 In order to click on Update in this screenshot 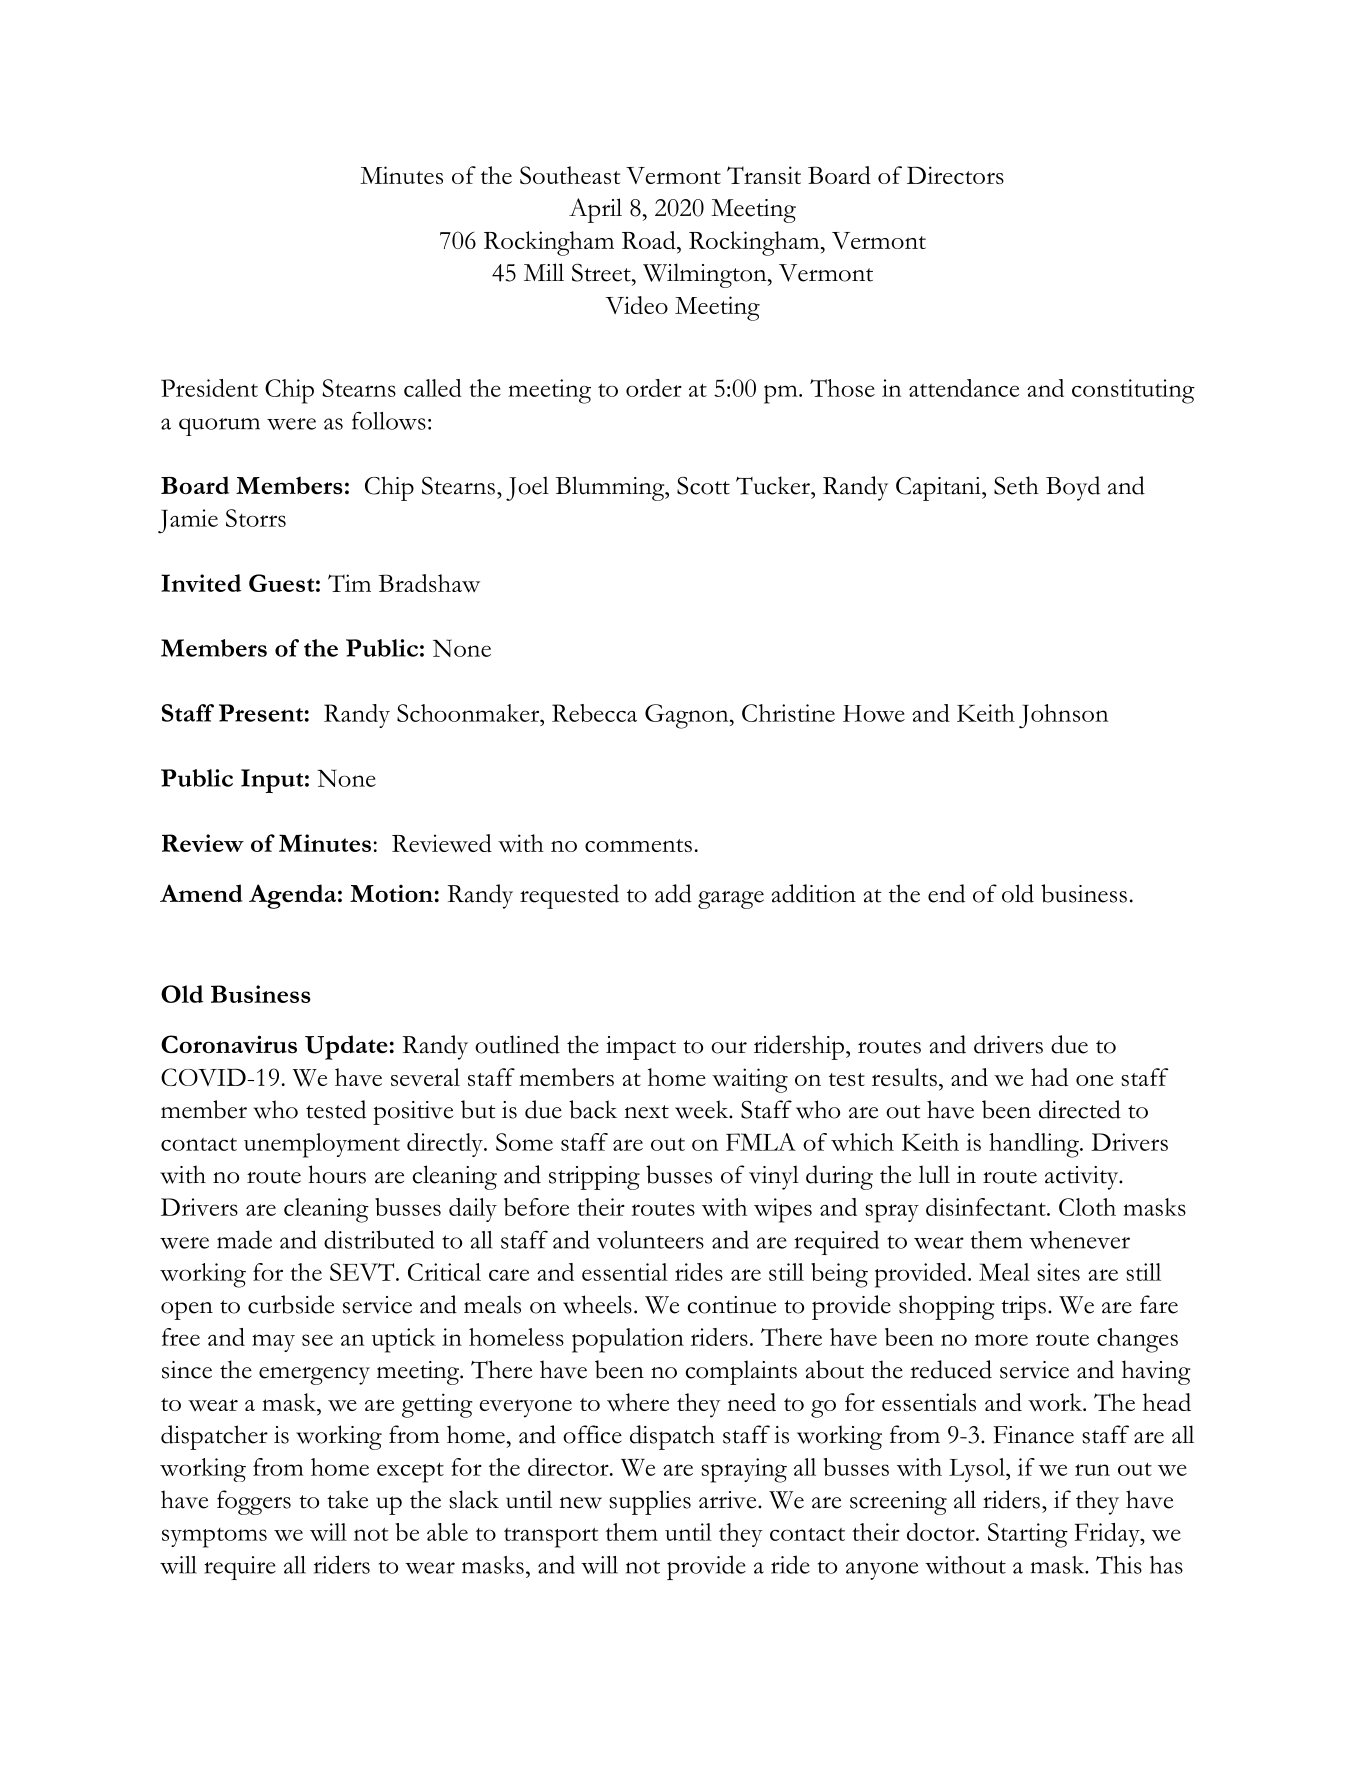, I will do `click(346, 1047)`.
